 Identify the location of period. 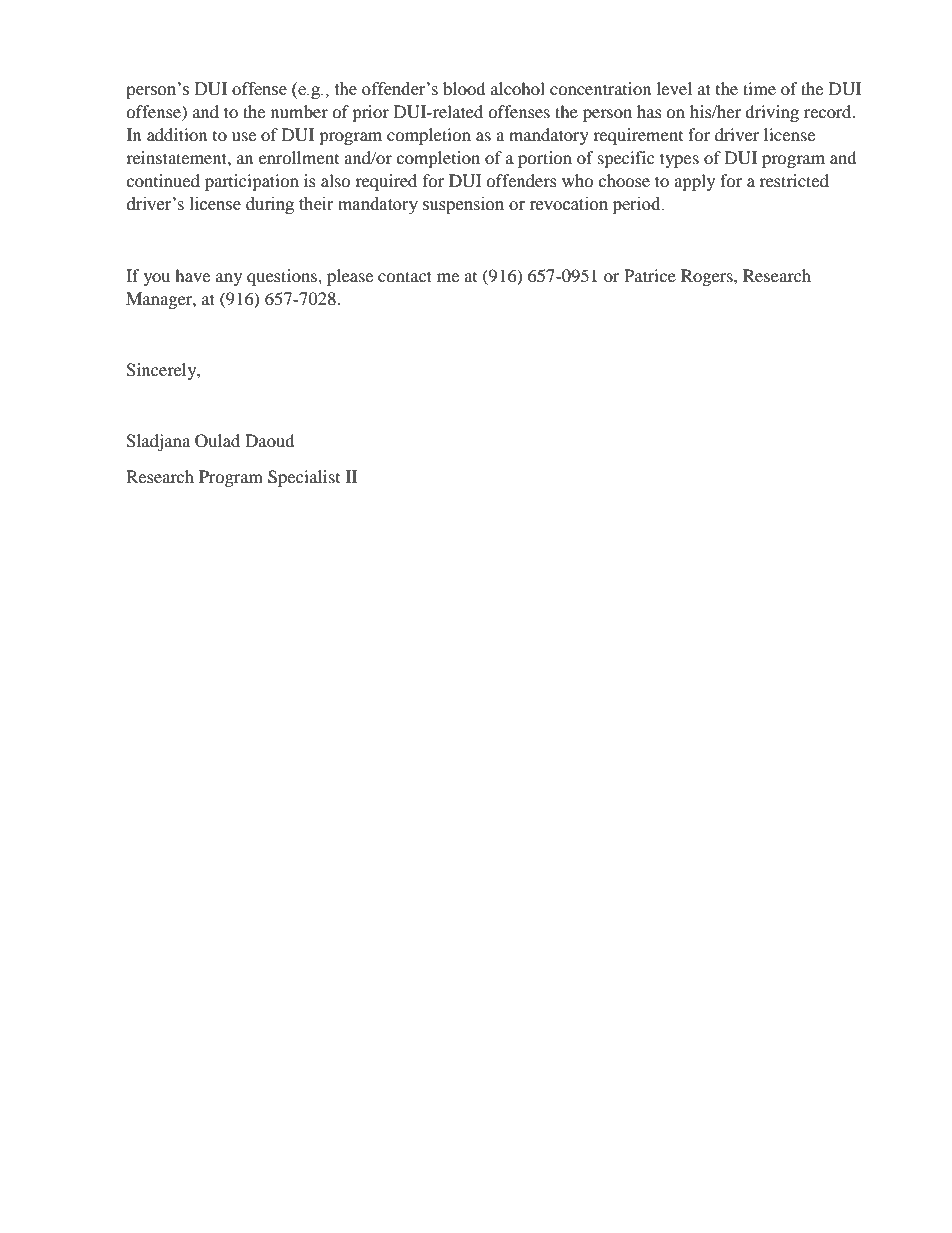
(638, 205).
